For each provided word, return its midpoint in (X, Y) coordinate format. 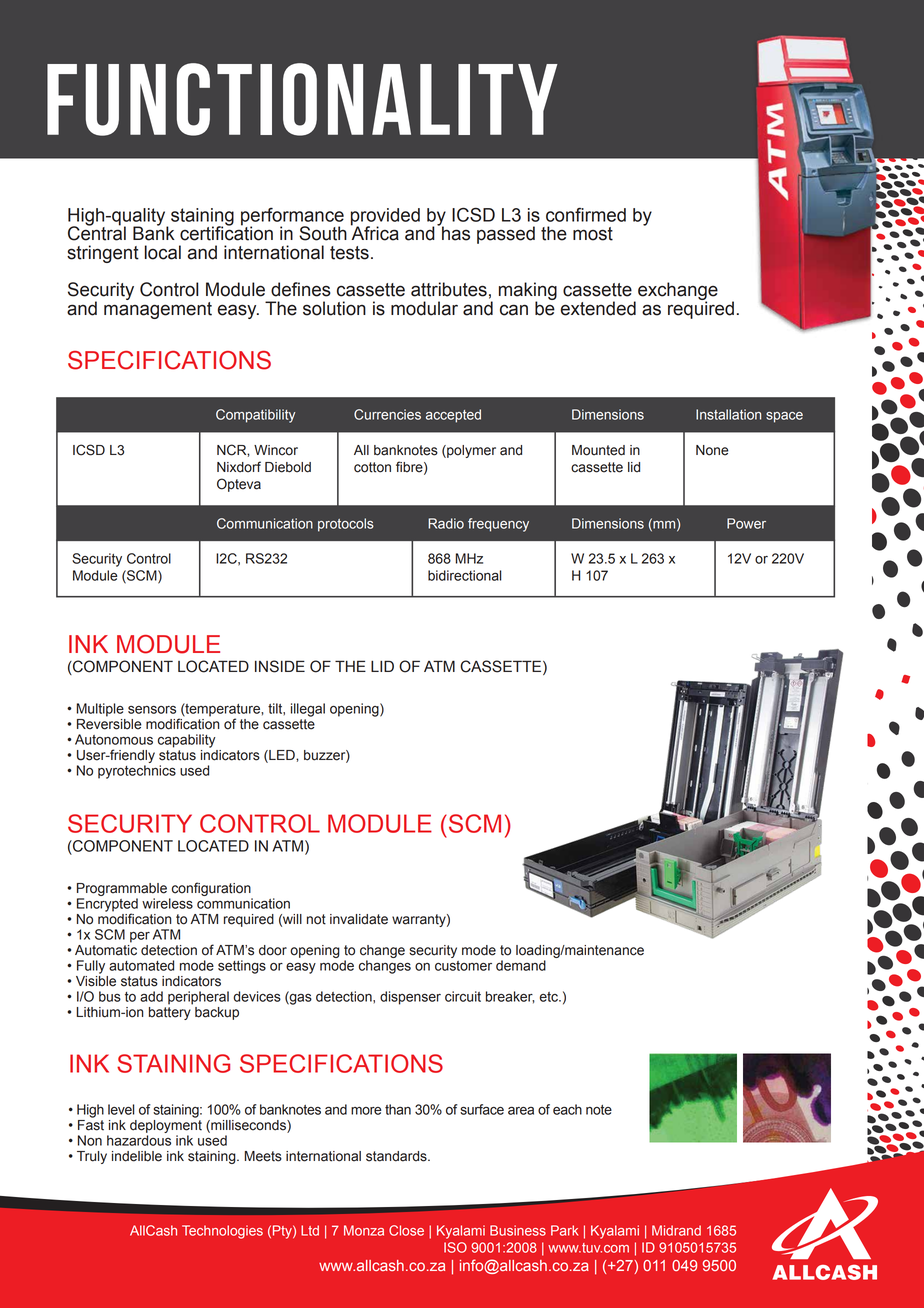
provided (385, 218)
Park (564, 1230)
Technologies (222, 1232)
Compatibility (255, 416)
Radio (446, 523)
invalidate (359, 919)
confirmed (586, 214)
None (712, 450)
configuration (211, 889)
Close (406, 1230)
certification (226, 232)
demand (521, 965)
